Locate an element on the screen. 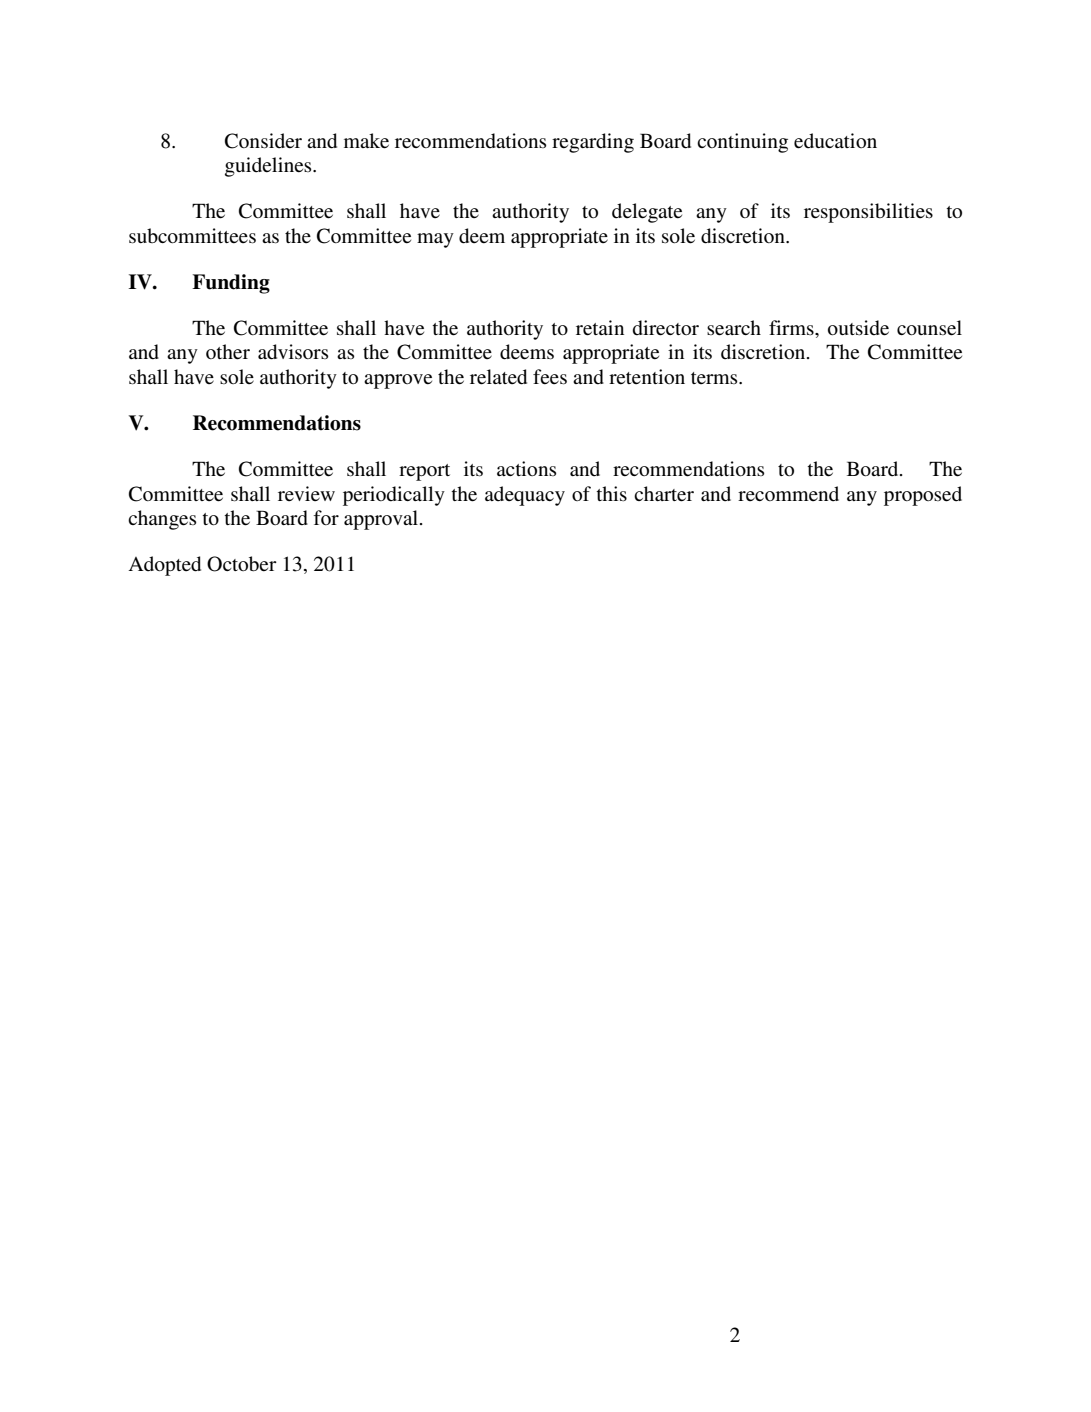 Image resolution: width=1091 pixels, height=1412 pixels. terms is located at coordinates (715, 378).
